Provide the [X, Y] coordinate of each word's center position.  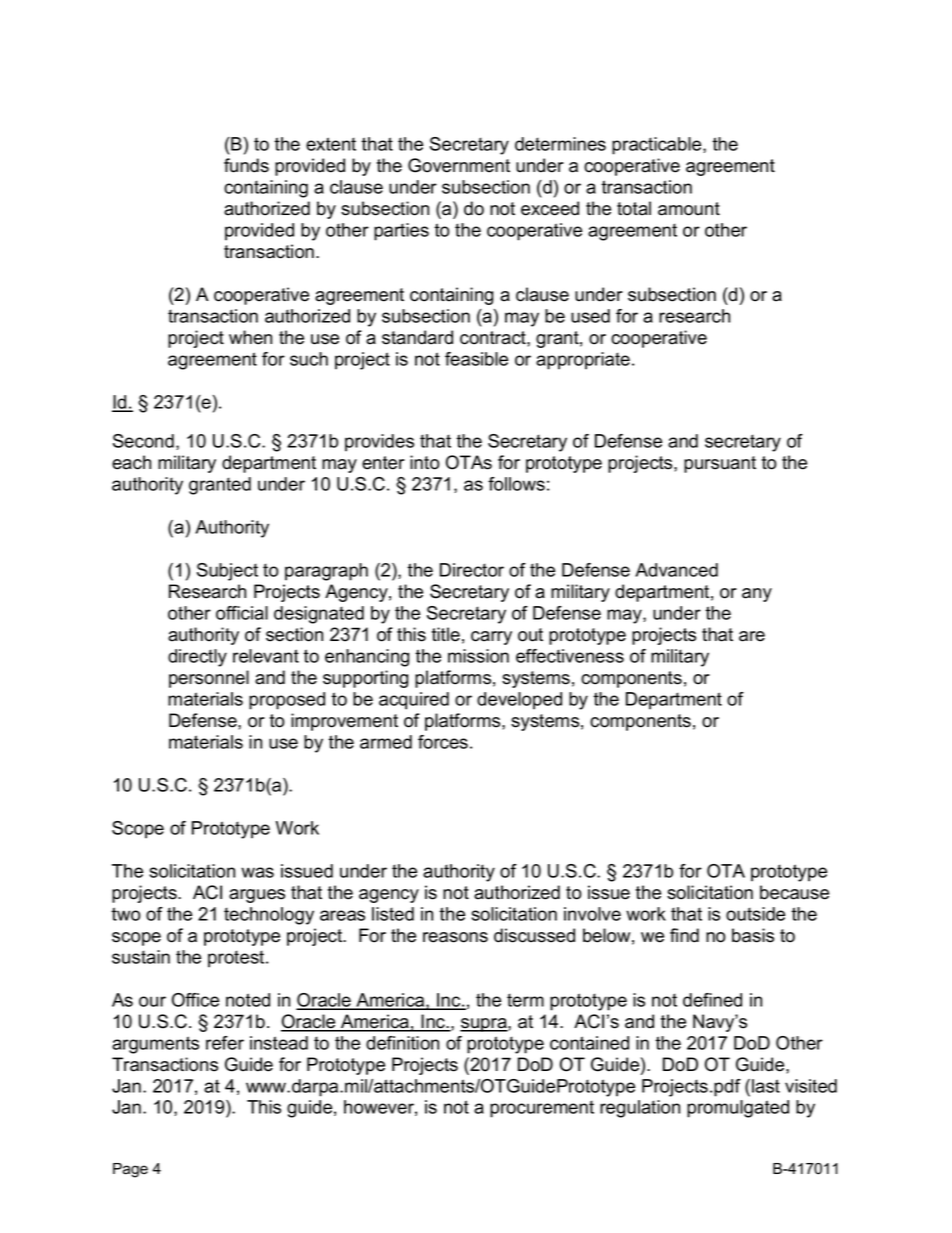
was [257, 872]
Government [459, 165]
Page [130, 1170]
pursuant [720, 464]
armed [386, 742]
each [131, 462]
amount [689, 209]
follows [516, 484]
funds [246, 165]
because [794, 892]
